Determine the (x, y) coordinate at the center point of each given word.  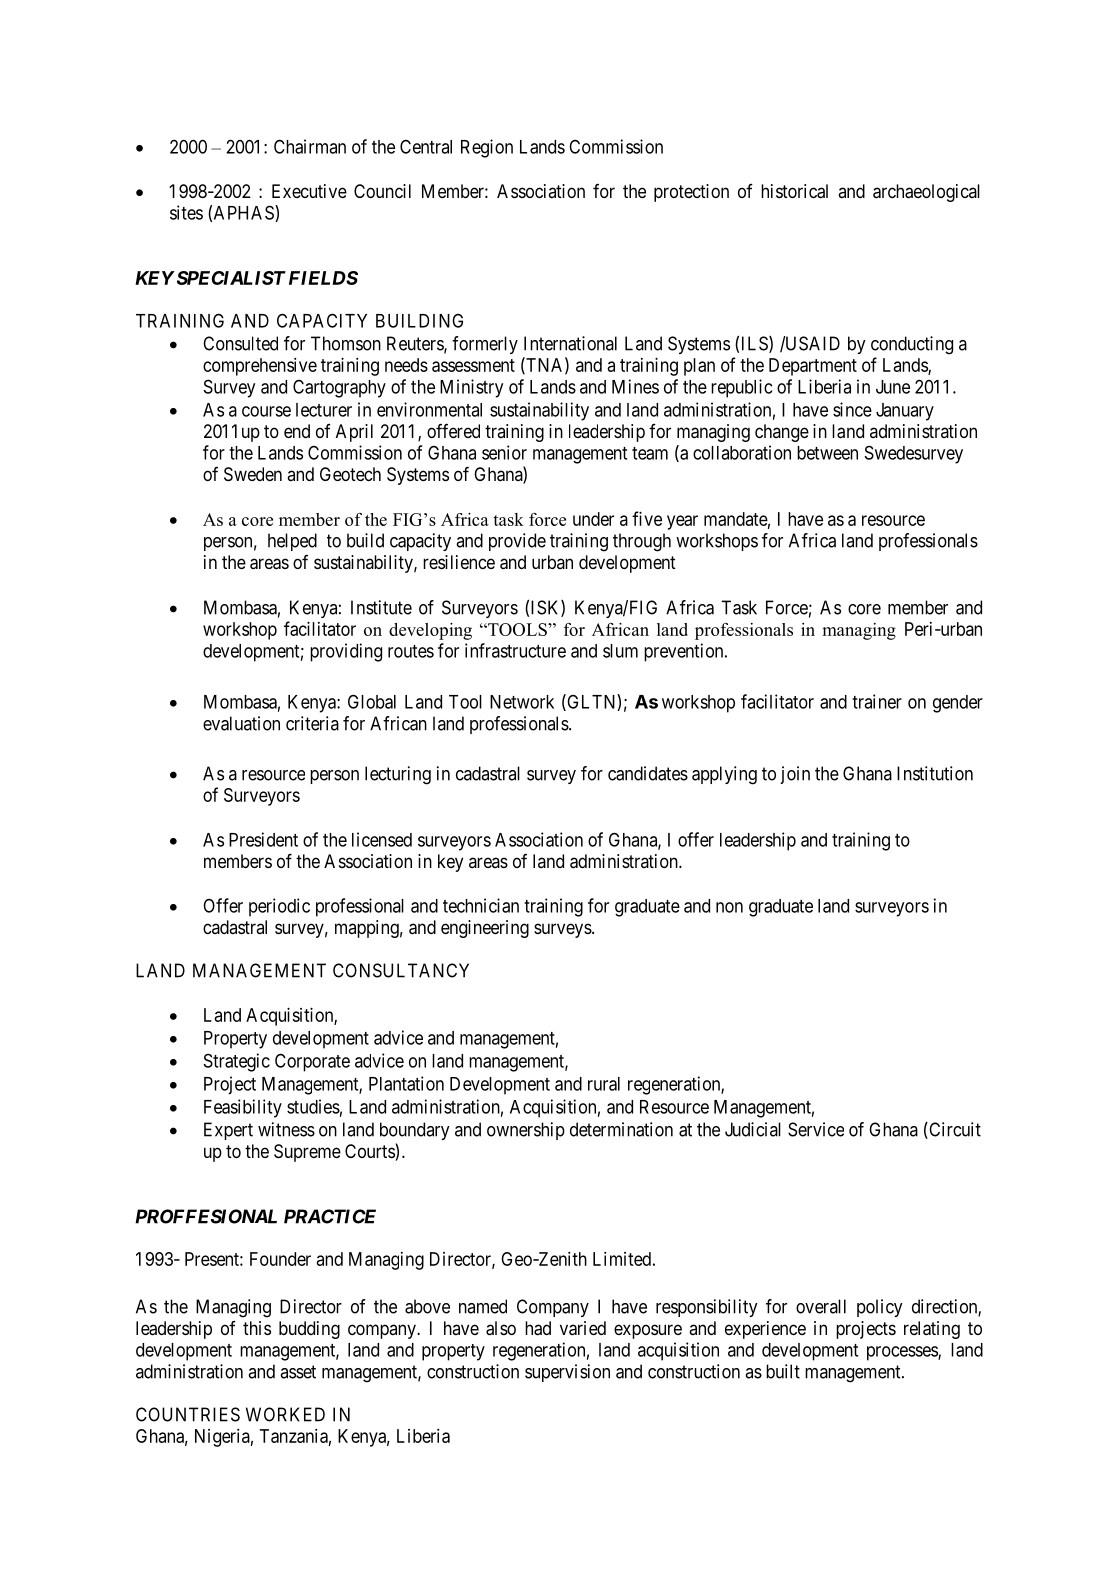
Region (487, 148)
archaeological (926, 193)
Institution (935, 773)
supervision (567, 1373)
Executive (309, 191)
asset (298, 1372)
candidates (648, 773)
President (263, 839)
